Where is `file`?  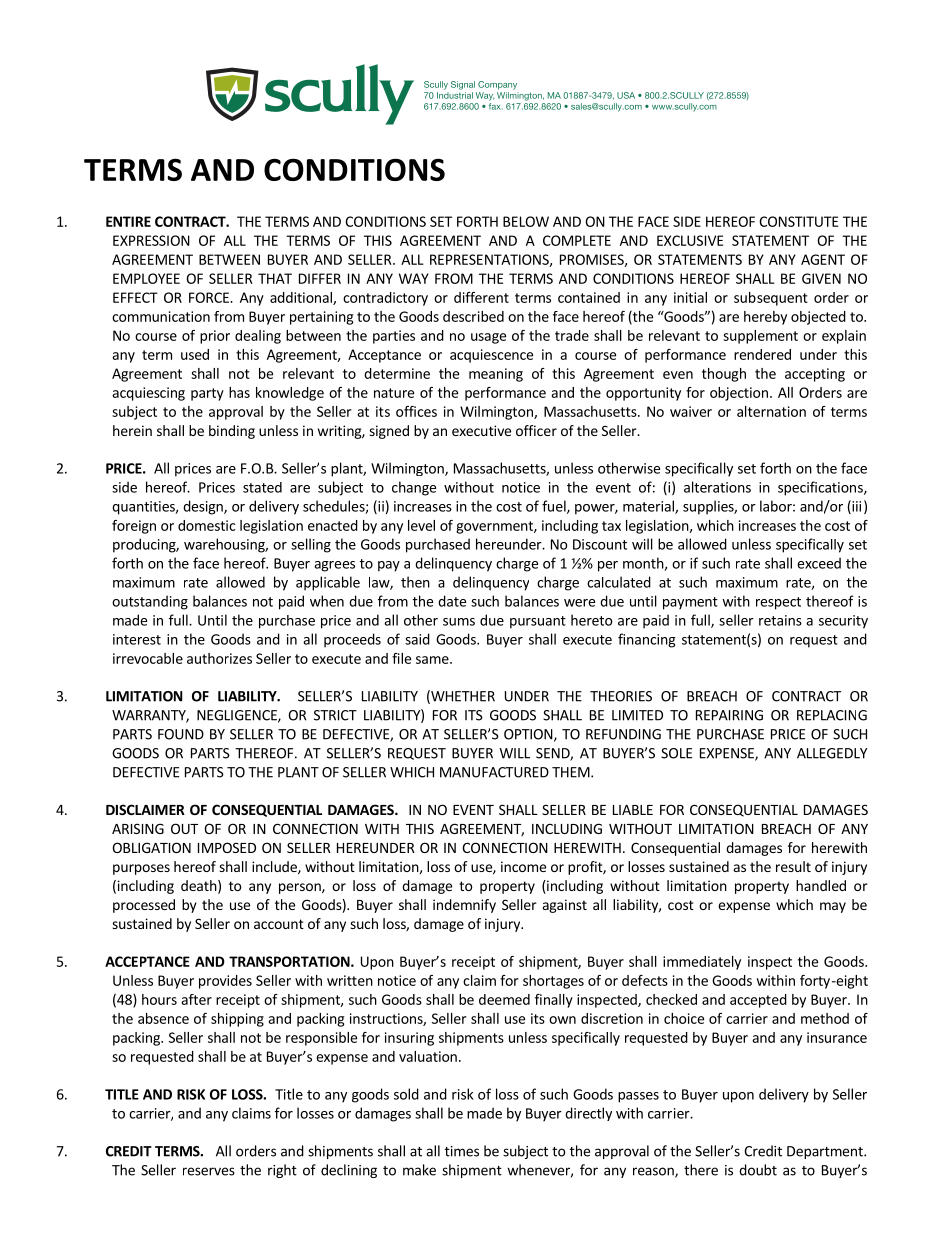 file is located at coordinates (401, 658).
